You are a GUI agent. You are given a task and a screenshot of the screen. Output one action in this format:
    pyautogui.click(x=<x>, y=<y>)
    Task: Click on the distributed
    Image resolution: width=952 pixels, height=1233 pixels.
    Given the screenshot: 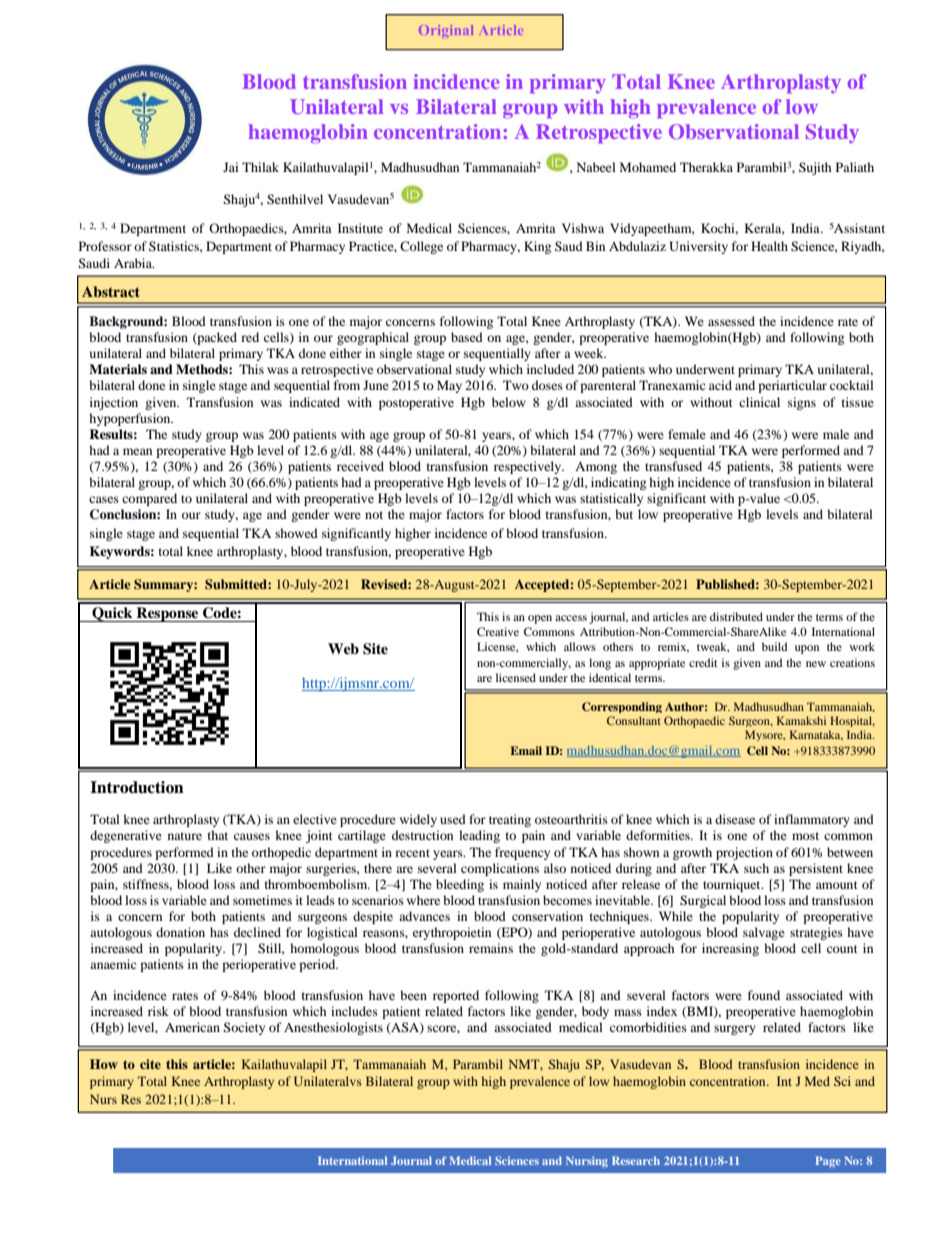 What is the action you would take?
    pyautogui.click(x=736, y=616)
